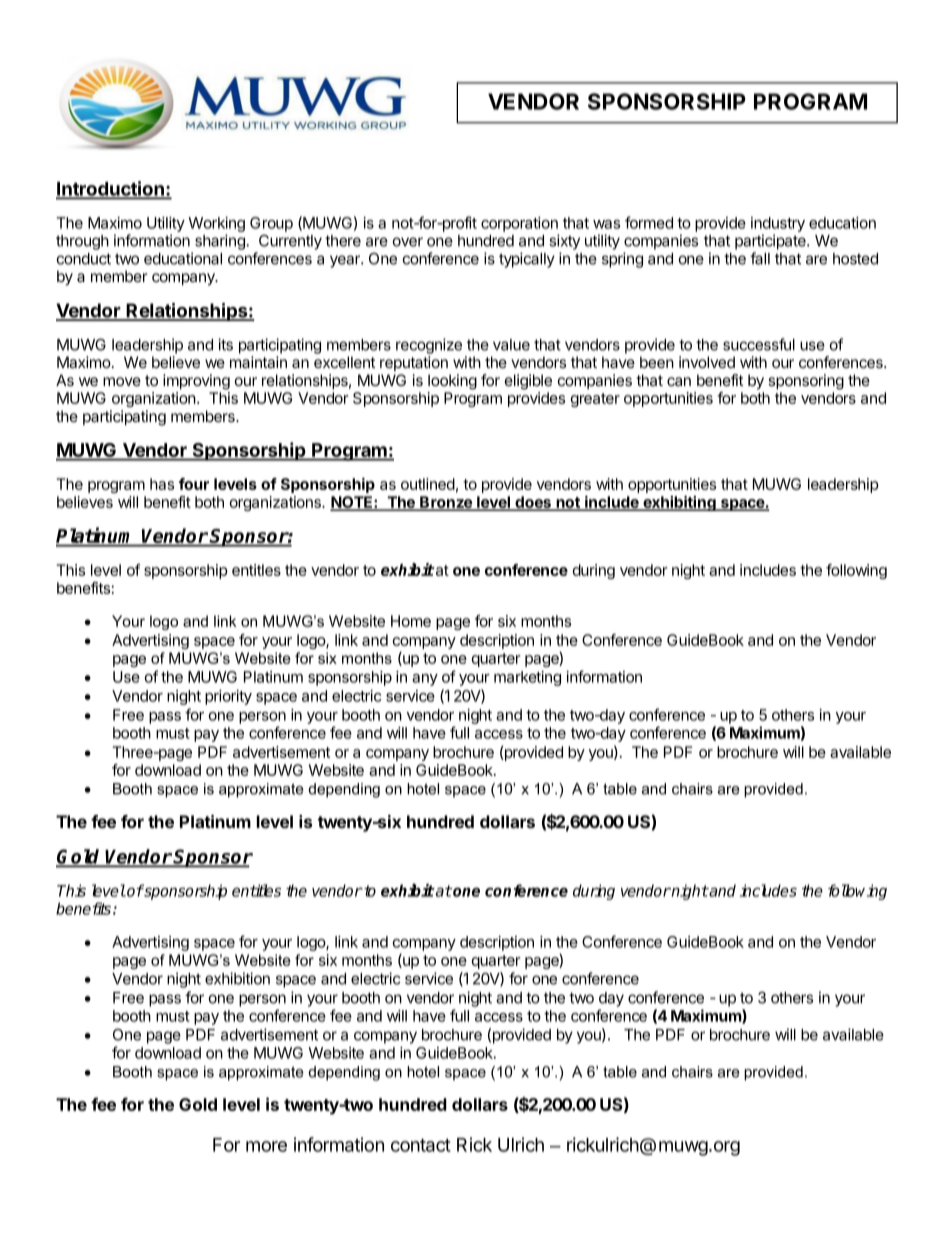  What do you see at coordinates (162, 484) in the page?
I see `has` at bounding box center [162, 484].
